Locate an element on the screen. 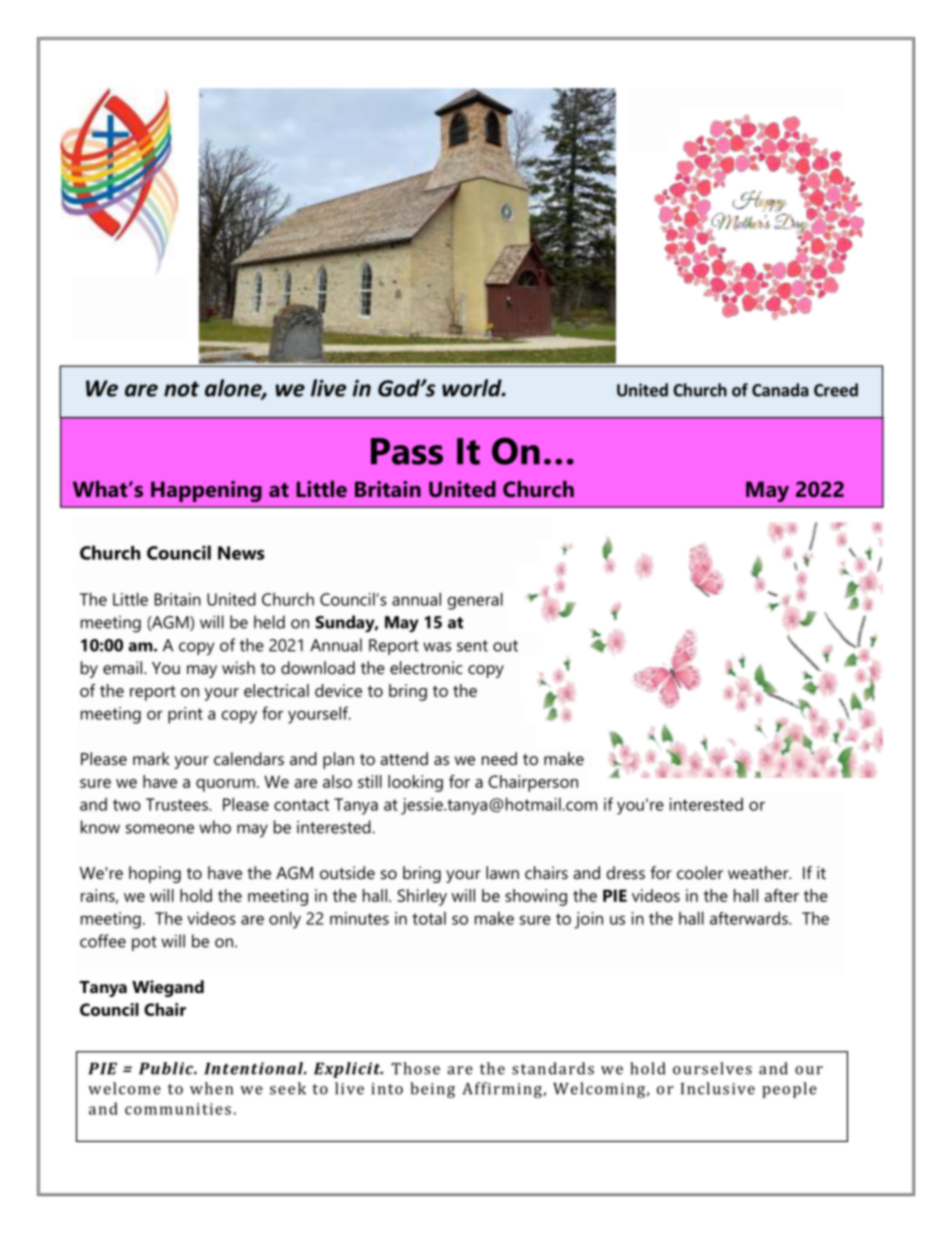 The height and width of the screenshot is (1233, 952). wish is located at coordinates (238, 667).
